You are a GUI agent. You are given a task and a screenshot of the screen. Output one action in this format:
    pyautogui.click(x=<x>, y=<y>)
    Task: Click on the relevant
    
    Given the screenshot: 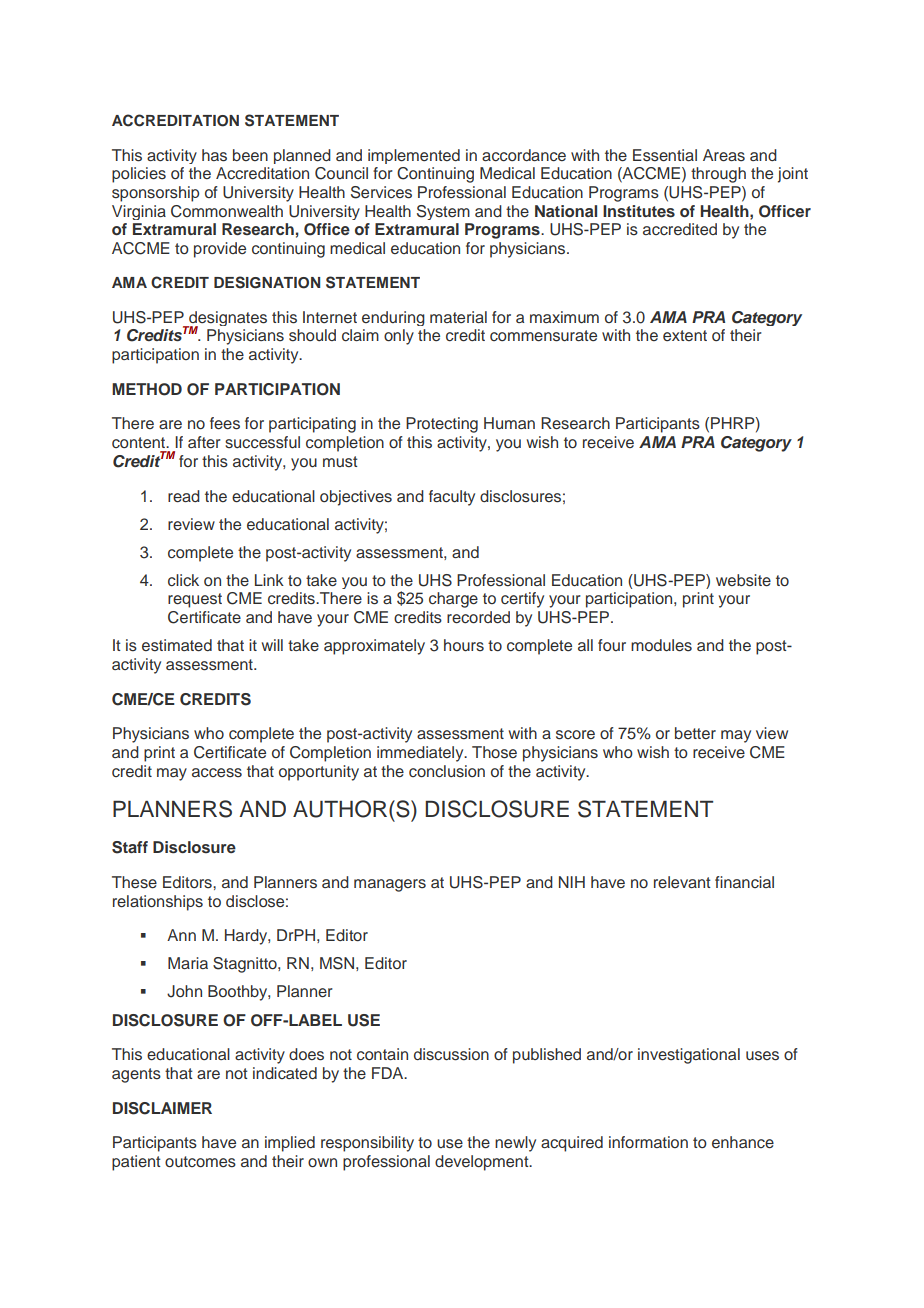 What is the action you would take?
    pyautogui.click(x=682, y=882)
